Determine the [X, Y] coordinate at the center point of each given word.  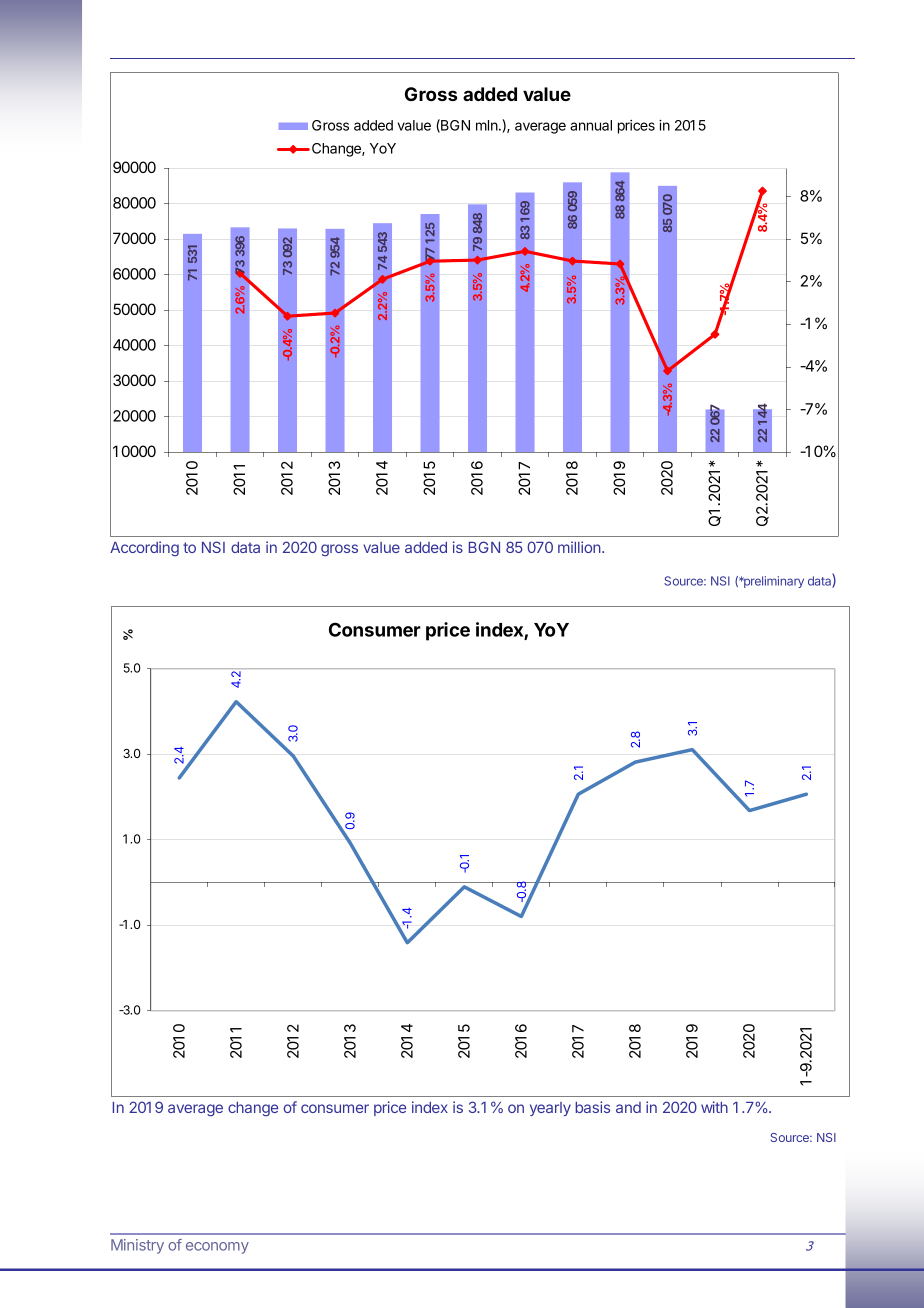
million [579, 547]
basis [592, 1107]
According [144, 548]
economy [217, 1248]
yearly [550, 1109]
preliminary [773, 582]
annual [591, 125]
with [714, 1107]
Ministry [137, 1246]
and [628, 1107]
